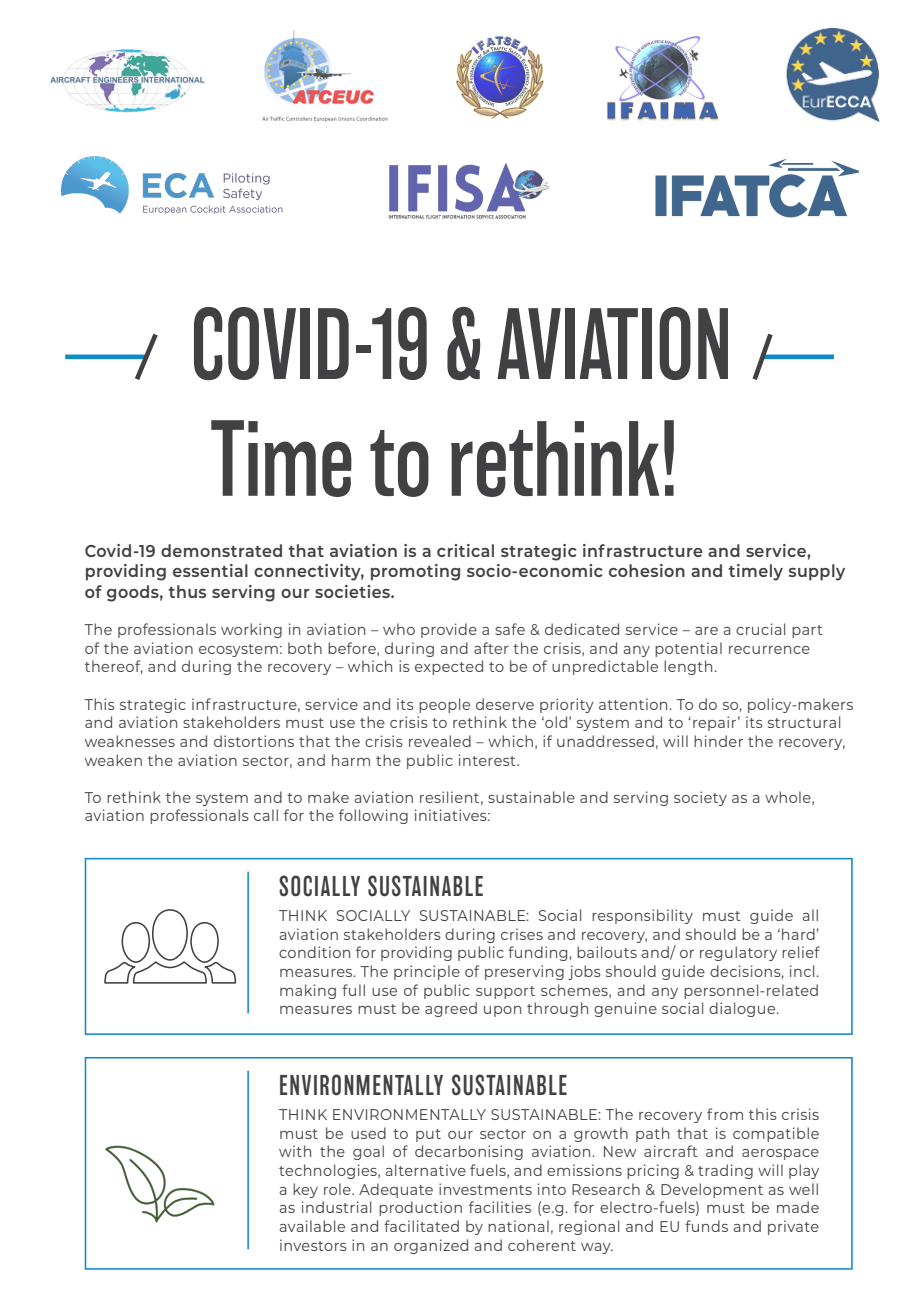  What do you see at coordinates (210, 570) in the screenshot?
I see `essential` at bounding box center [210, 570].
